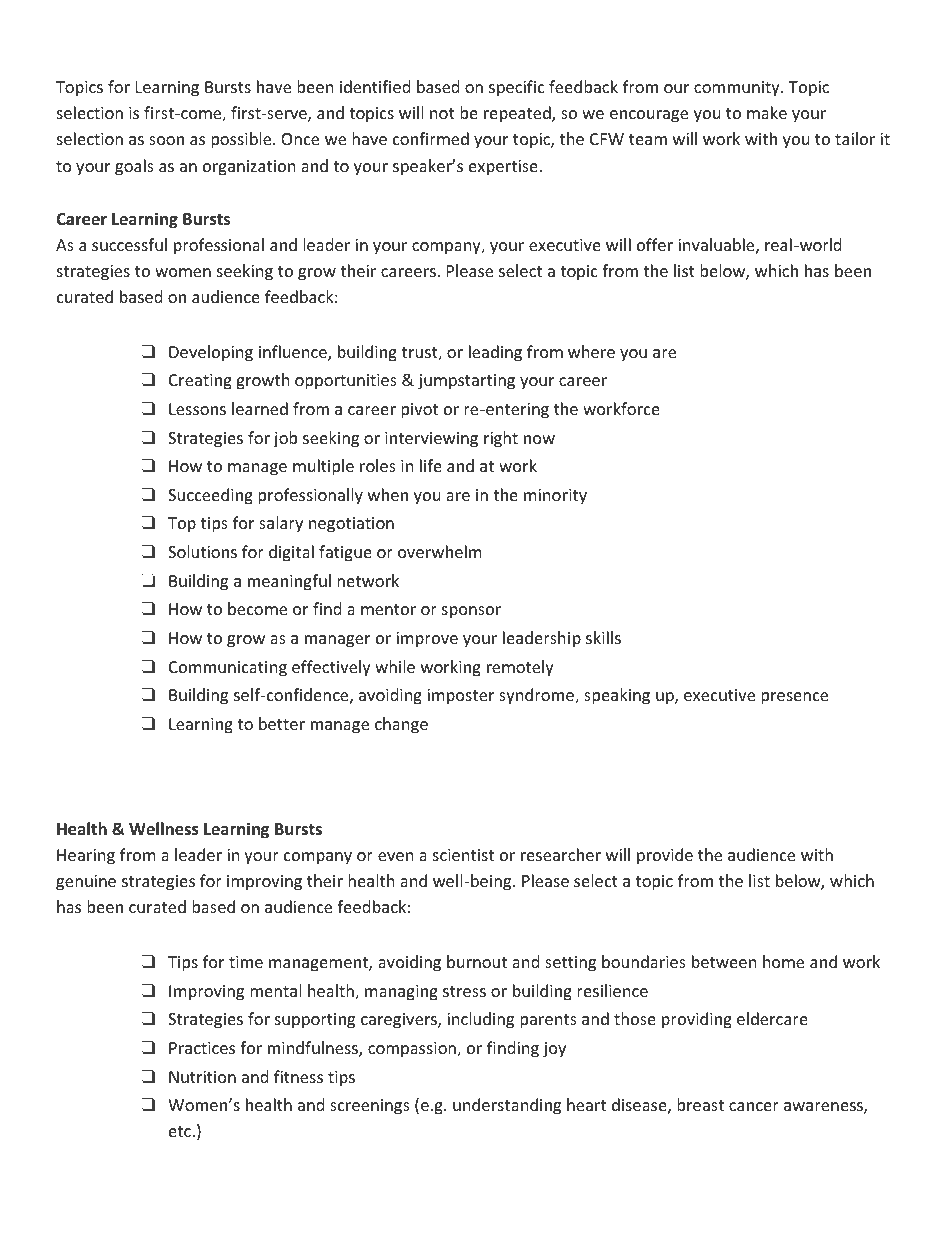  What do you see at coordinates (202, 1077) in the screenshot?
I see `Nutrition` at bounding box center [202, 1077].
